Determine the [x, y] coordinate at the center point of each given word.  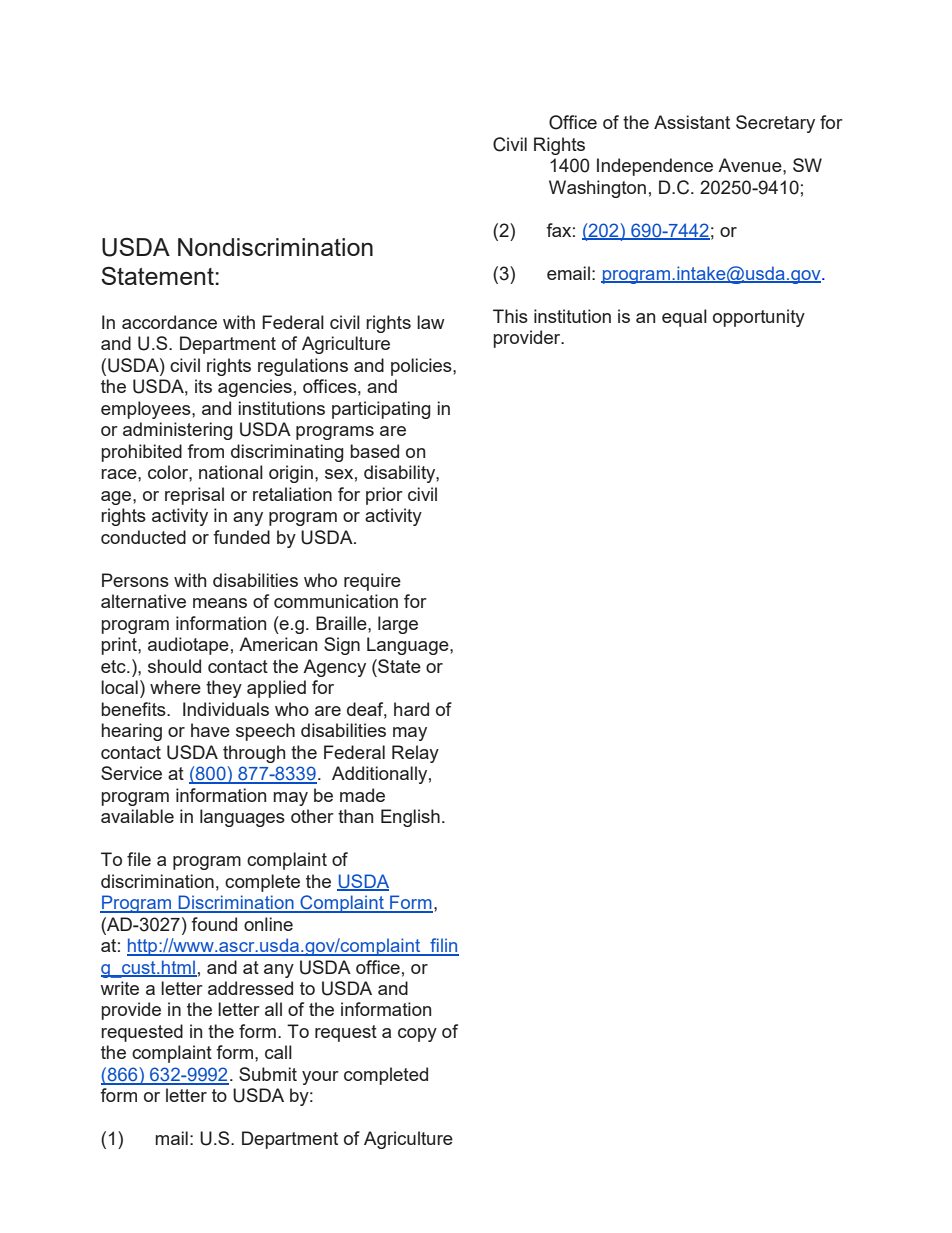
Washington [597, 189]
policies [422, 367]
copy [417, 1035]
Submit [268, 1074]
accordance [169, 322]
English [410, 818]
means [220, 603]
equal [684, 318]
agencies [255, 388]
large [398, 625]
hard [411, 709]
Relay [415, 754]
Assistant [692, 122]
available [137, 816]
